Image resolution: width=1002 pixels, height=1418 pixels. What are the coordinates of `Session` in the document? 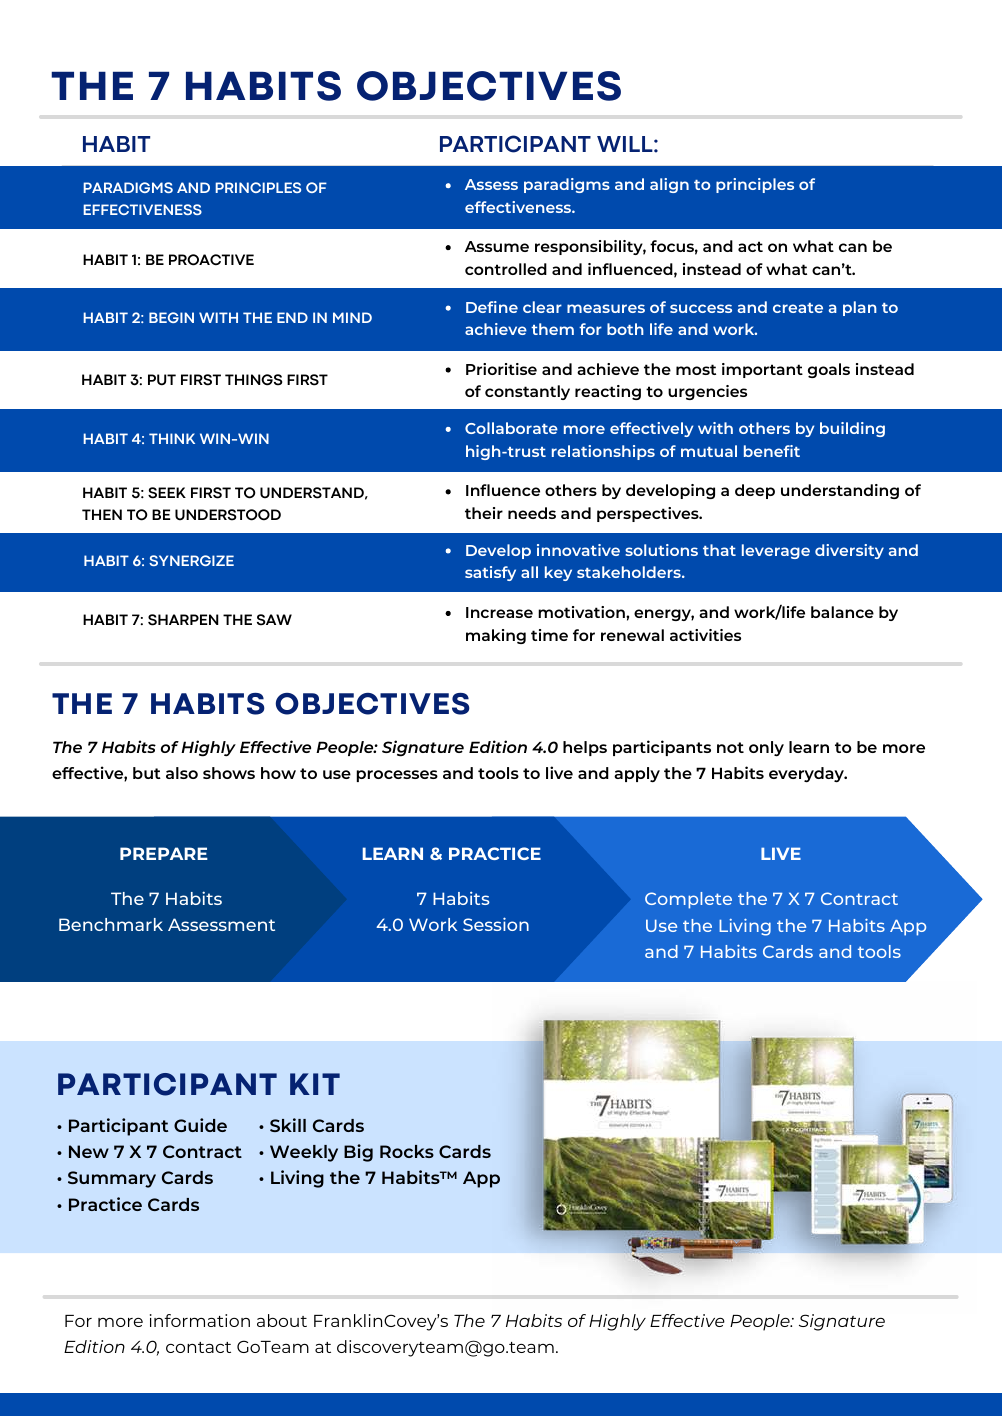 It's located at (496, 924).
